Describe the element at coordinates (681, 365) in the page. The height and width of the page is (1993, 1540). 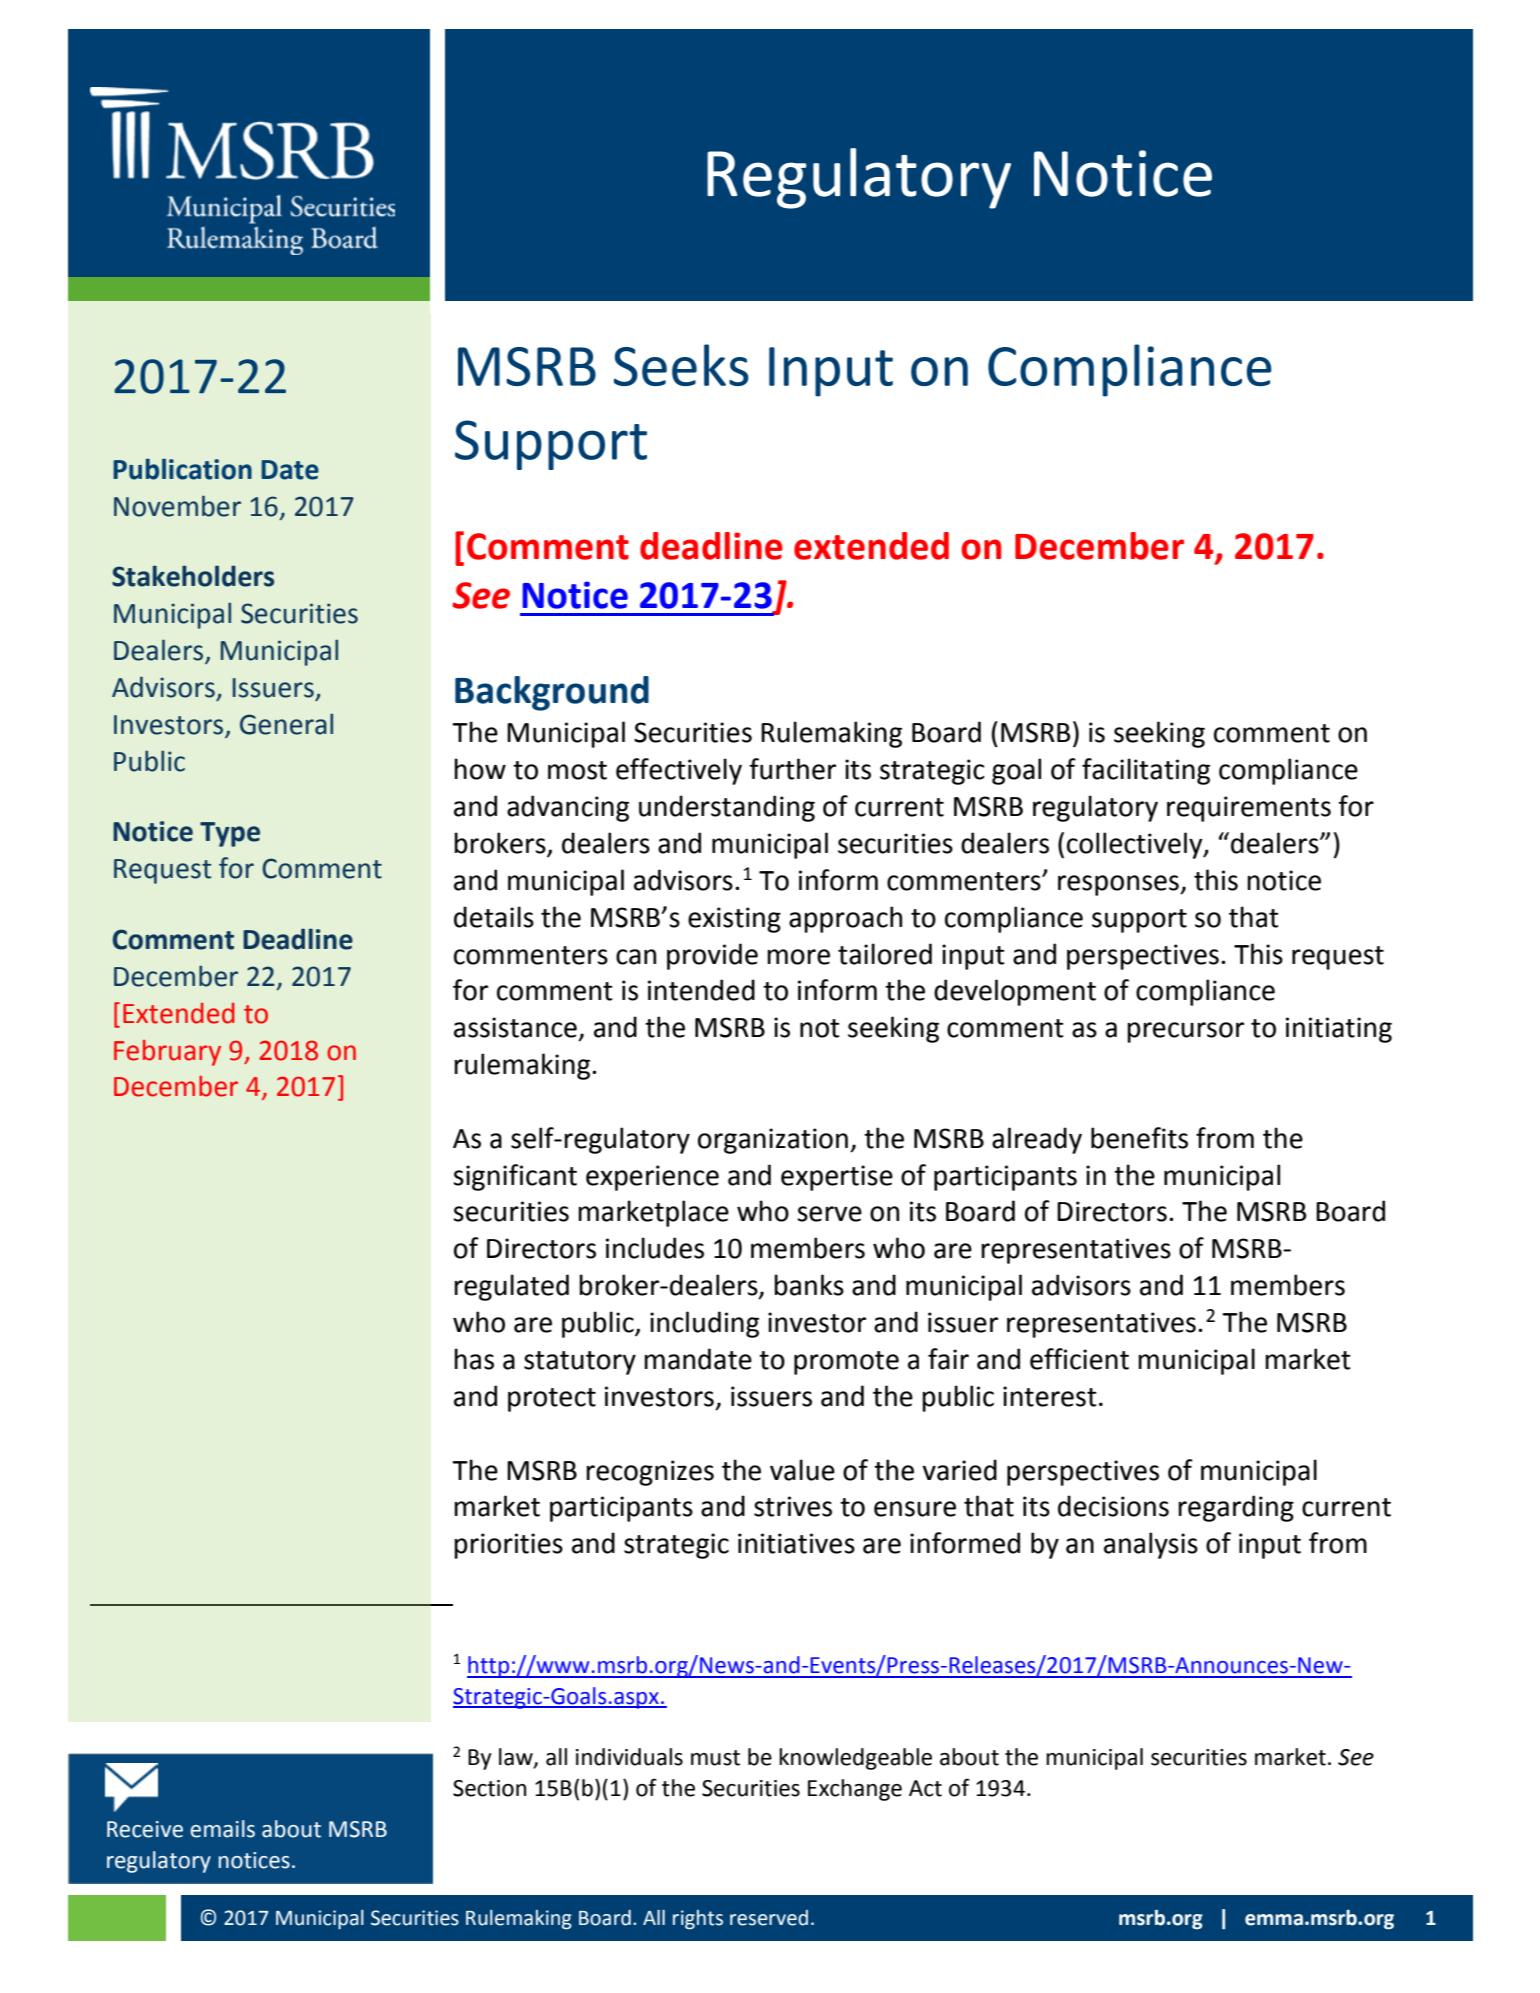
I see `Seeks` at that location.
